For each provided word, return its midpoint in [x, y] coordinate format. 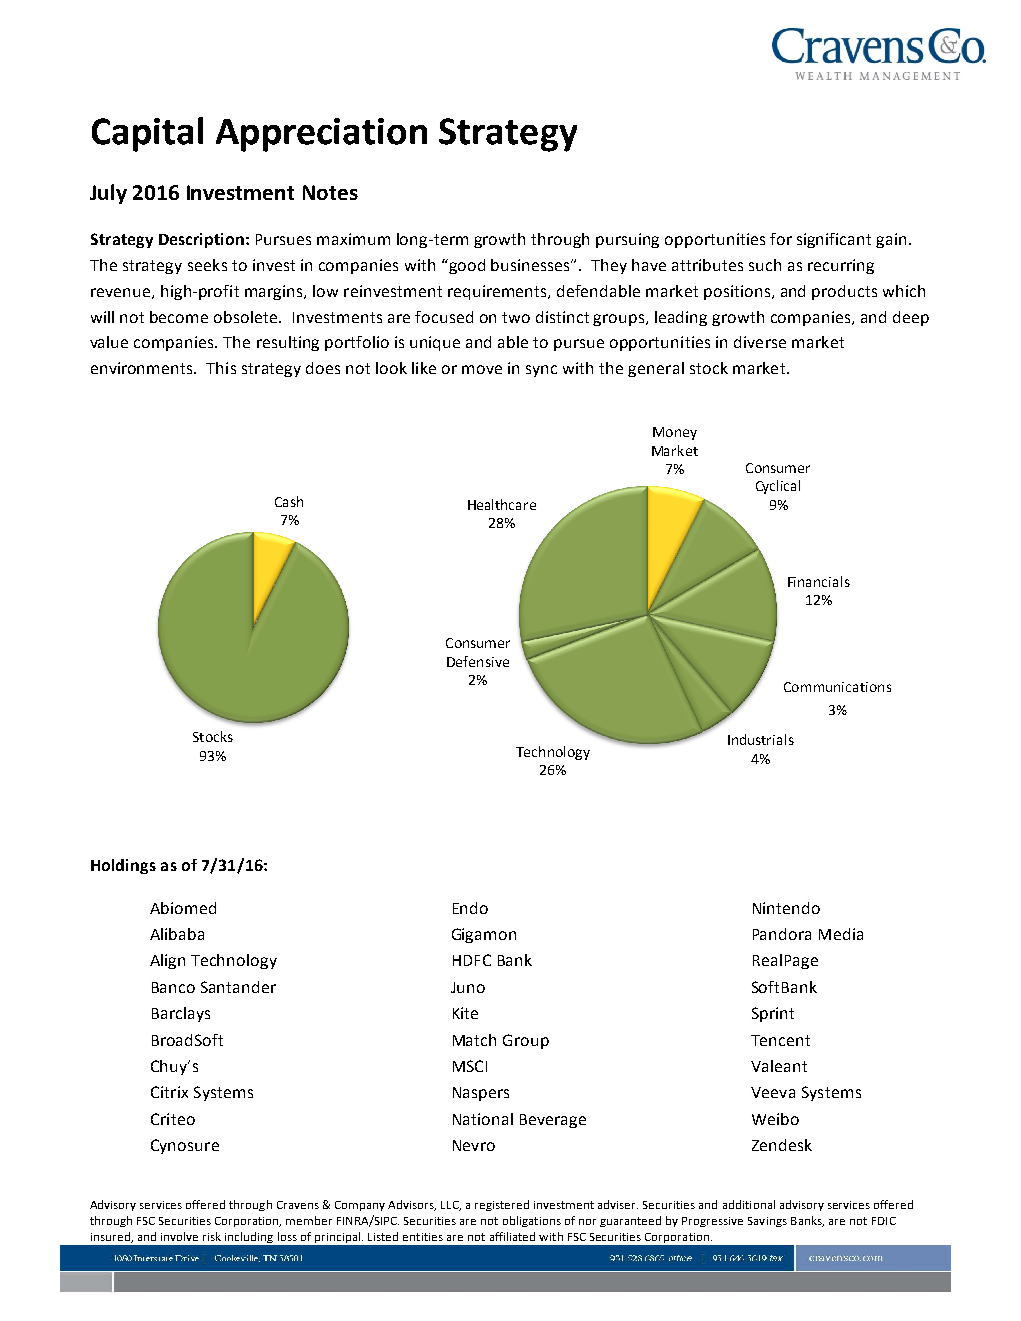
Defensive [478, 661]
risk [212, 1236]
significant [834, 240]
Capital [147, 134]
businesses [531, 265]
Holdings [123, 866]
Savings [767, 1222]
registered [502, 1205]
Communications [837, 687]
